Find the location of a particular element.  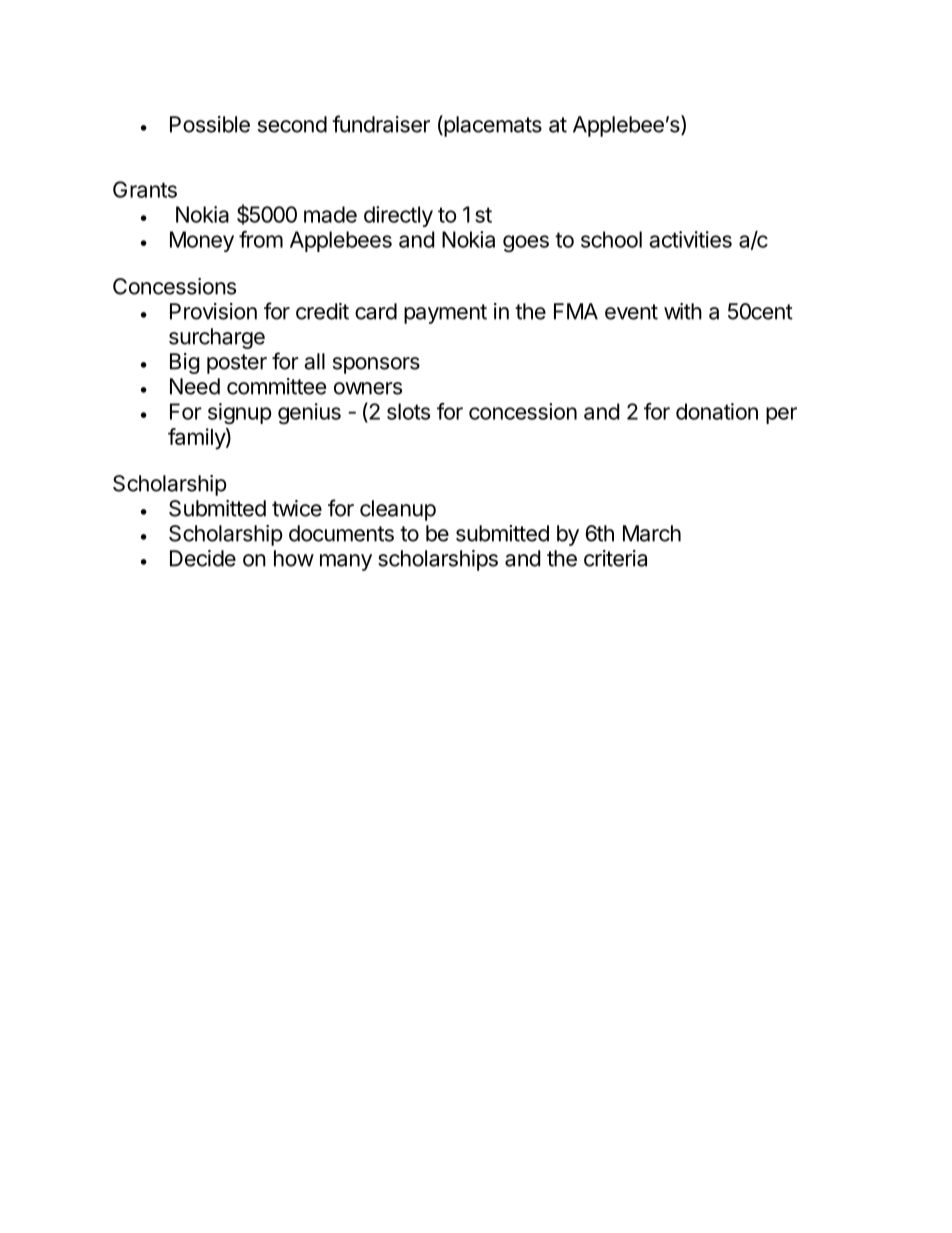

donation is located at coordinates (717, 411).
